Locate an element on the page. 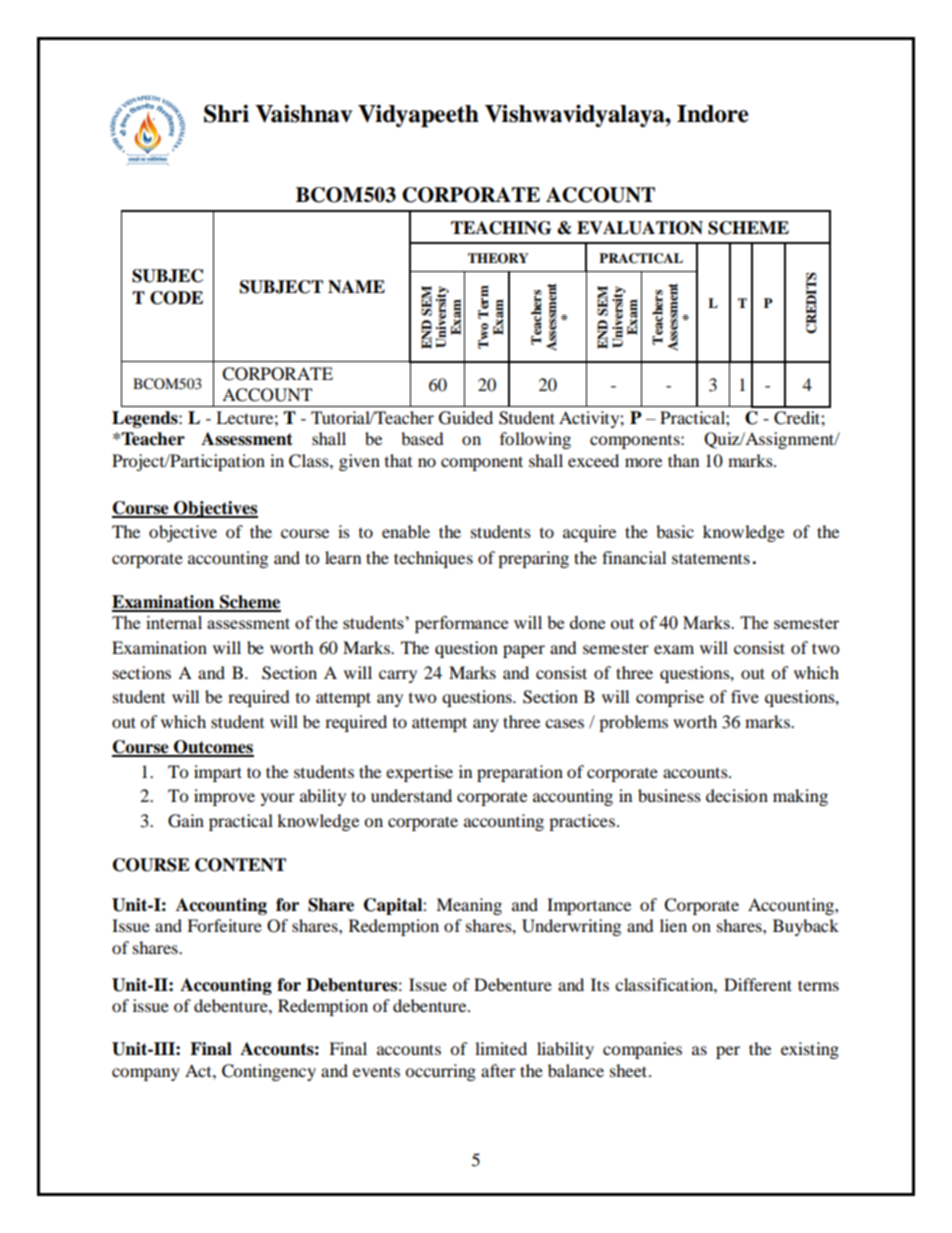 This image has height=1233, width=952. decision is located at coordinates (737, 795).
